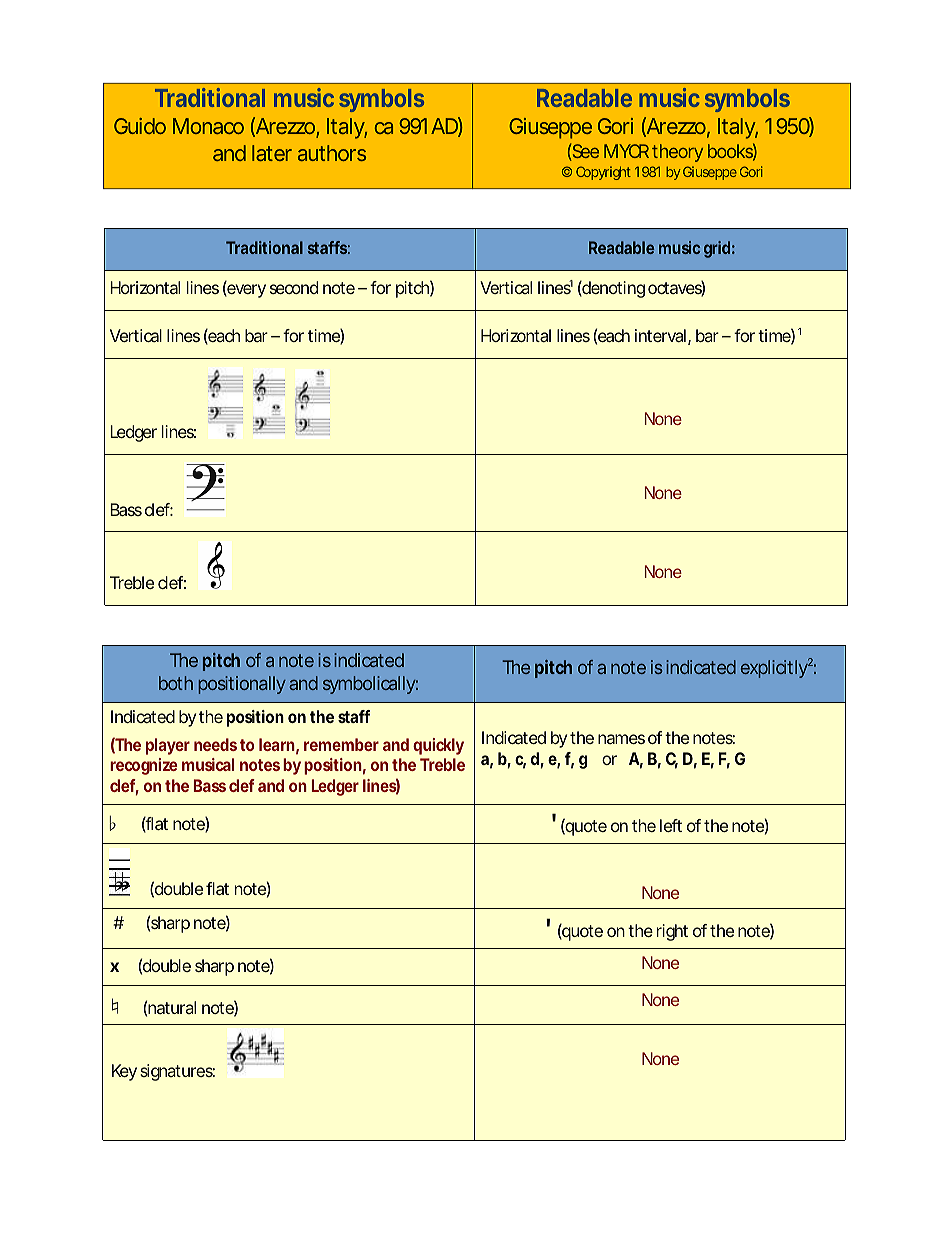  I want to click on Key, so click(124, 1072).
